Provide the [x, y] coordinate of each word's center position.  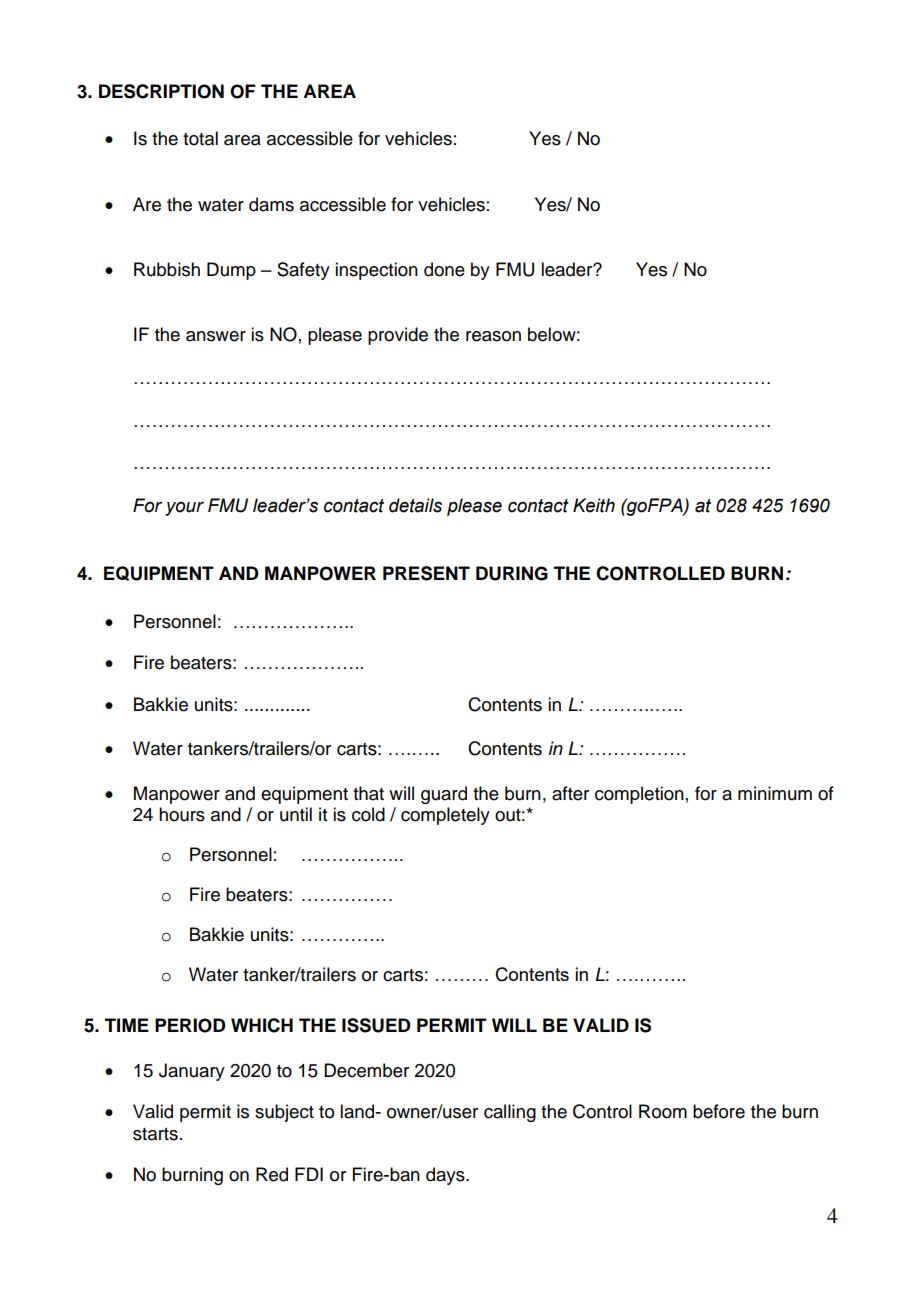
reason [493, 336]
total [200, 138]
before [719, 1111]
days [446, 1176]
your [184, 509]
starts [155, 1134]
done [444, 269]
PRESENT [426, 573]
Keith [594, 505]
